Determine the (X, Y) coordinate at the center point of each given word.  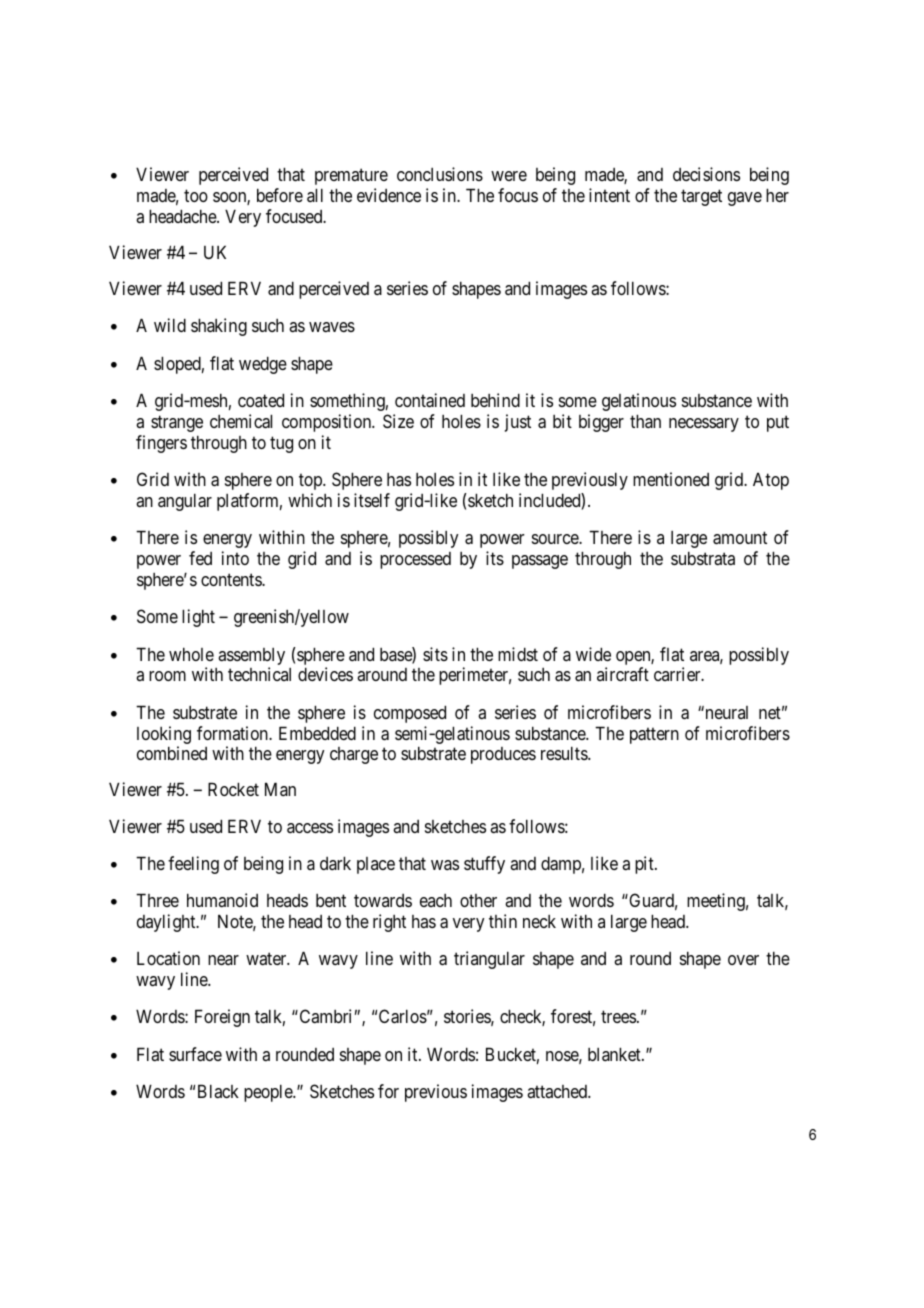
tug (281, 444)
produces (503, 755)
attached (558, 1091)
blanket (615, 1054)
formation (233, 733)
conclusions (440, 174)
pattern (654, 735)
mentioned (671, 479)
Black (218, 1091)
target (701, 198)
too (196, 196)
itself (372, 500)
